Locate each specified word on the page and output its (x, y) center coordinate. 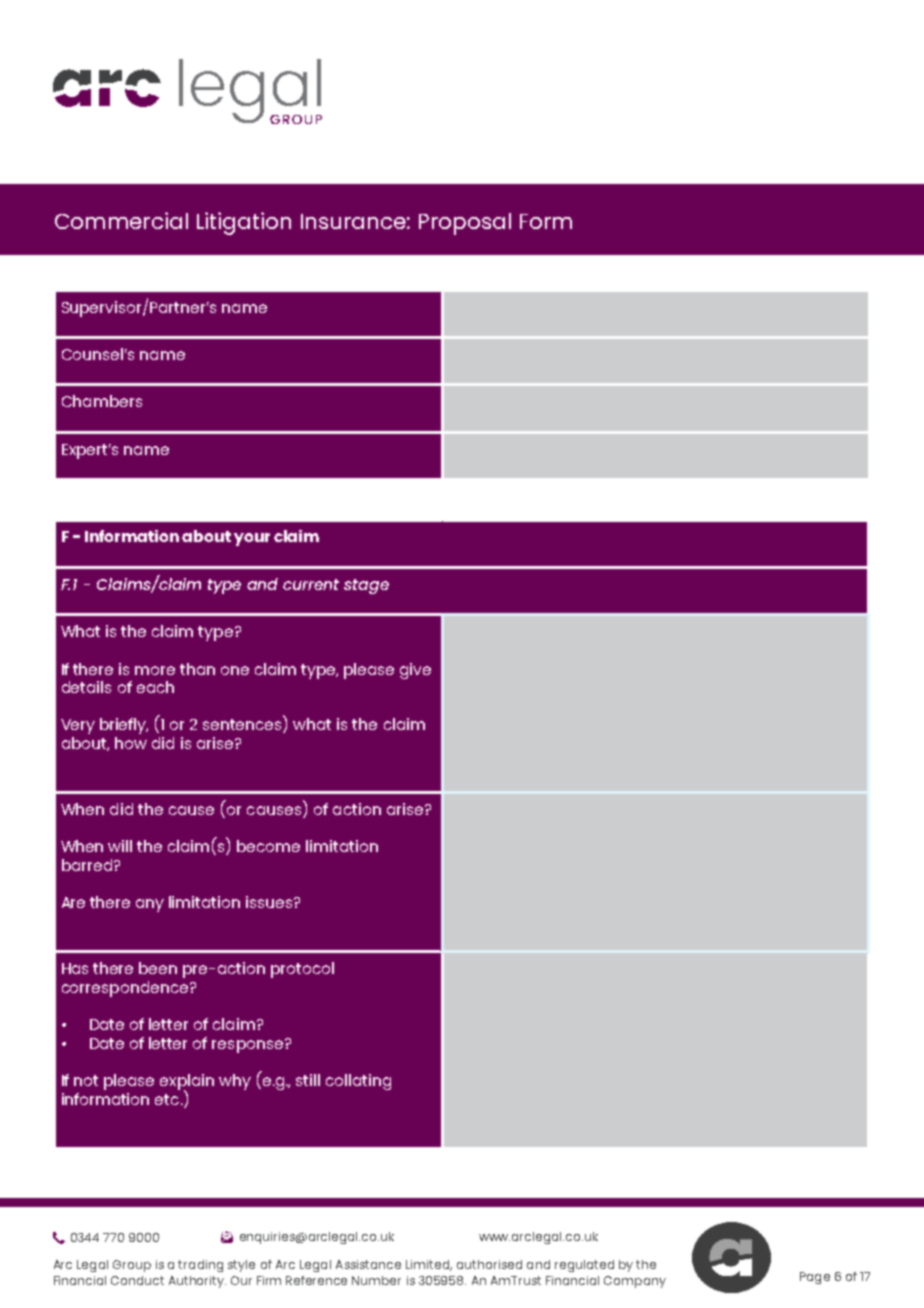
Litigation (244, 223)
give (415, 671)
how (131, 743)
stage (366, 586)
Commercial (121, 220)
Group (132, 1266)
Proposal (465, 224)
